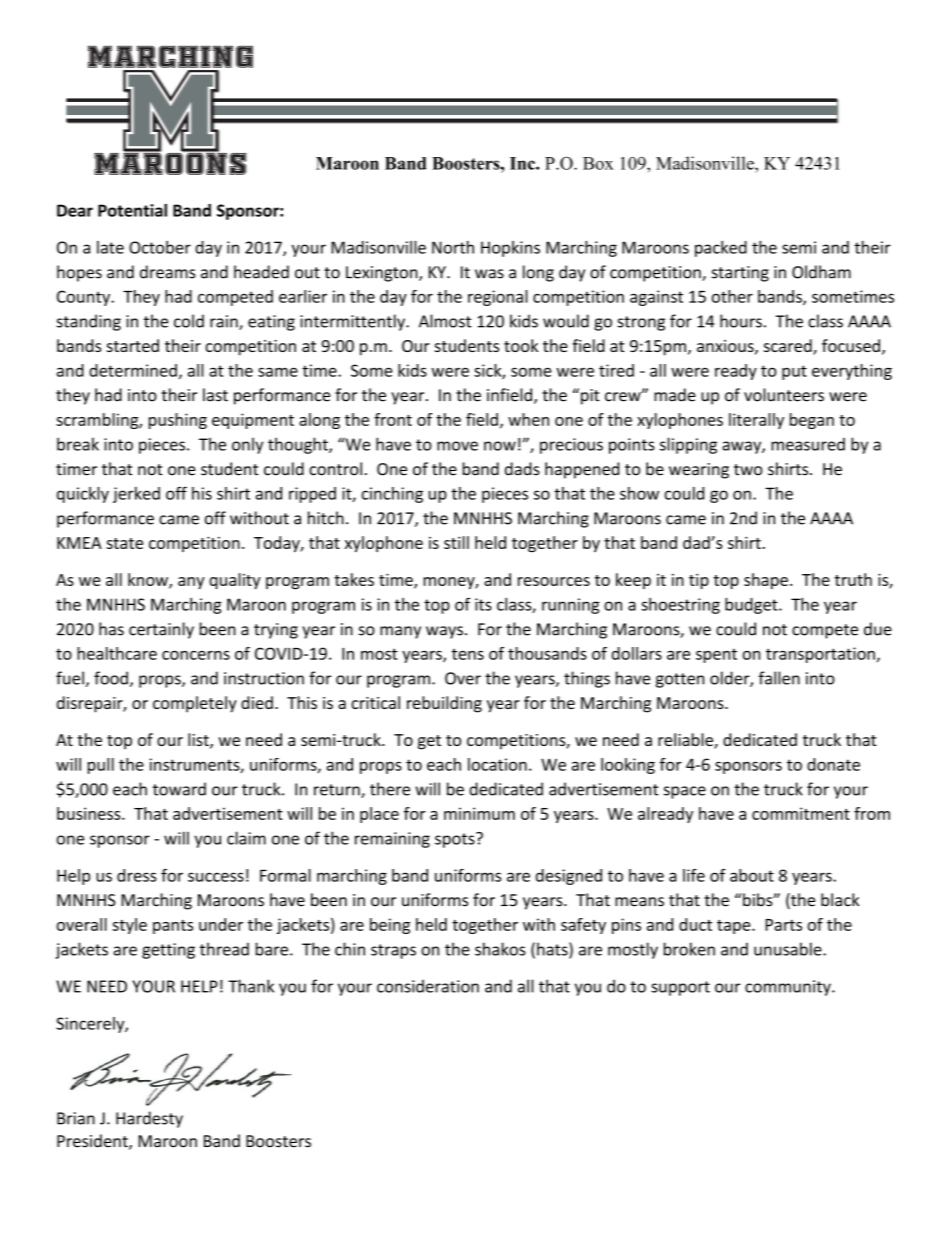 This screenshot has width=952, height=1233. I want to click on pushing, so click(178, 421).
